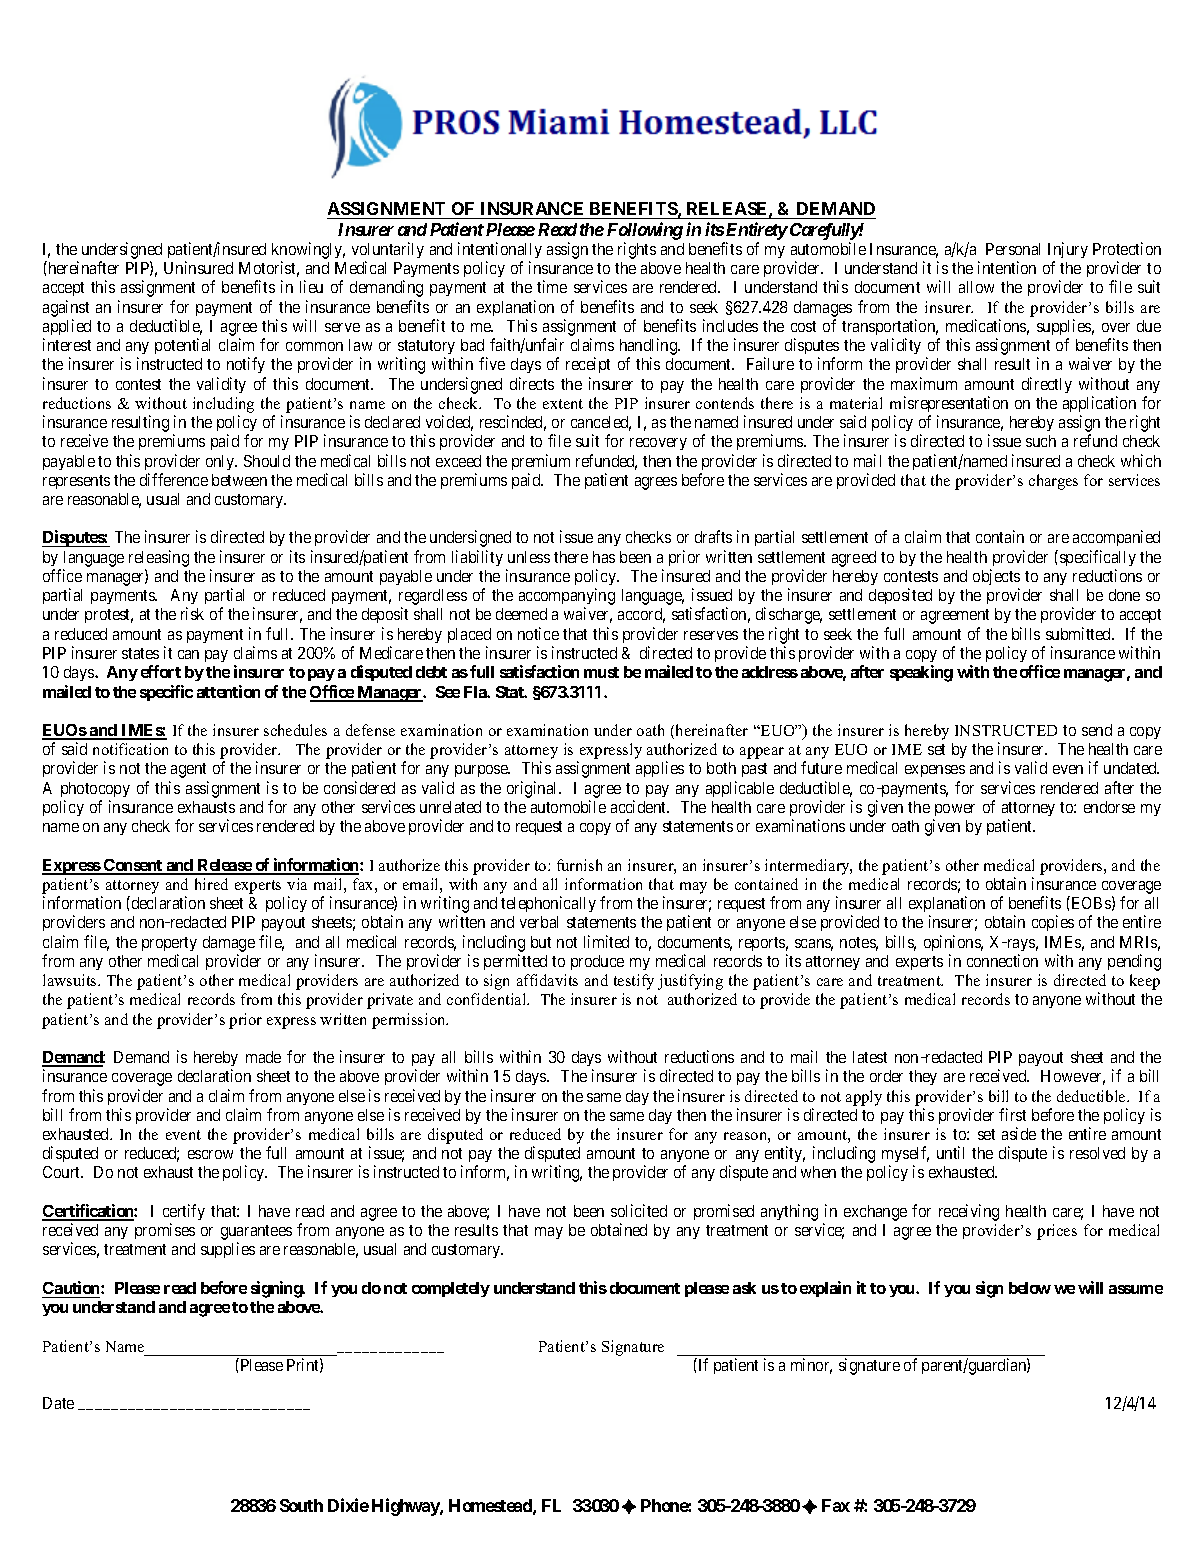 The image size is (1204, 1559). What do you see at coordinates (159, 558) in the screenshot?
I see `releasing` at bounding box center [159, 558].
